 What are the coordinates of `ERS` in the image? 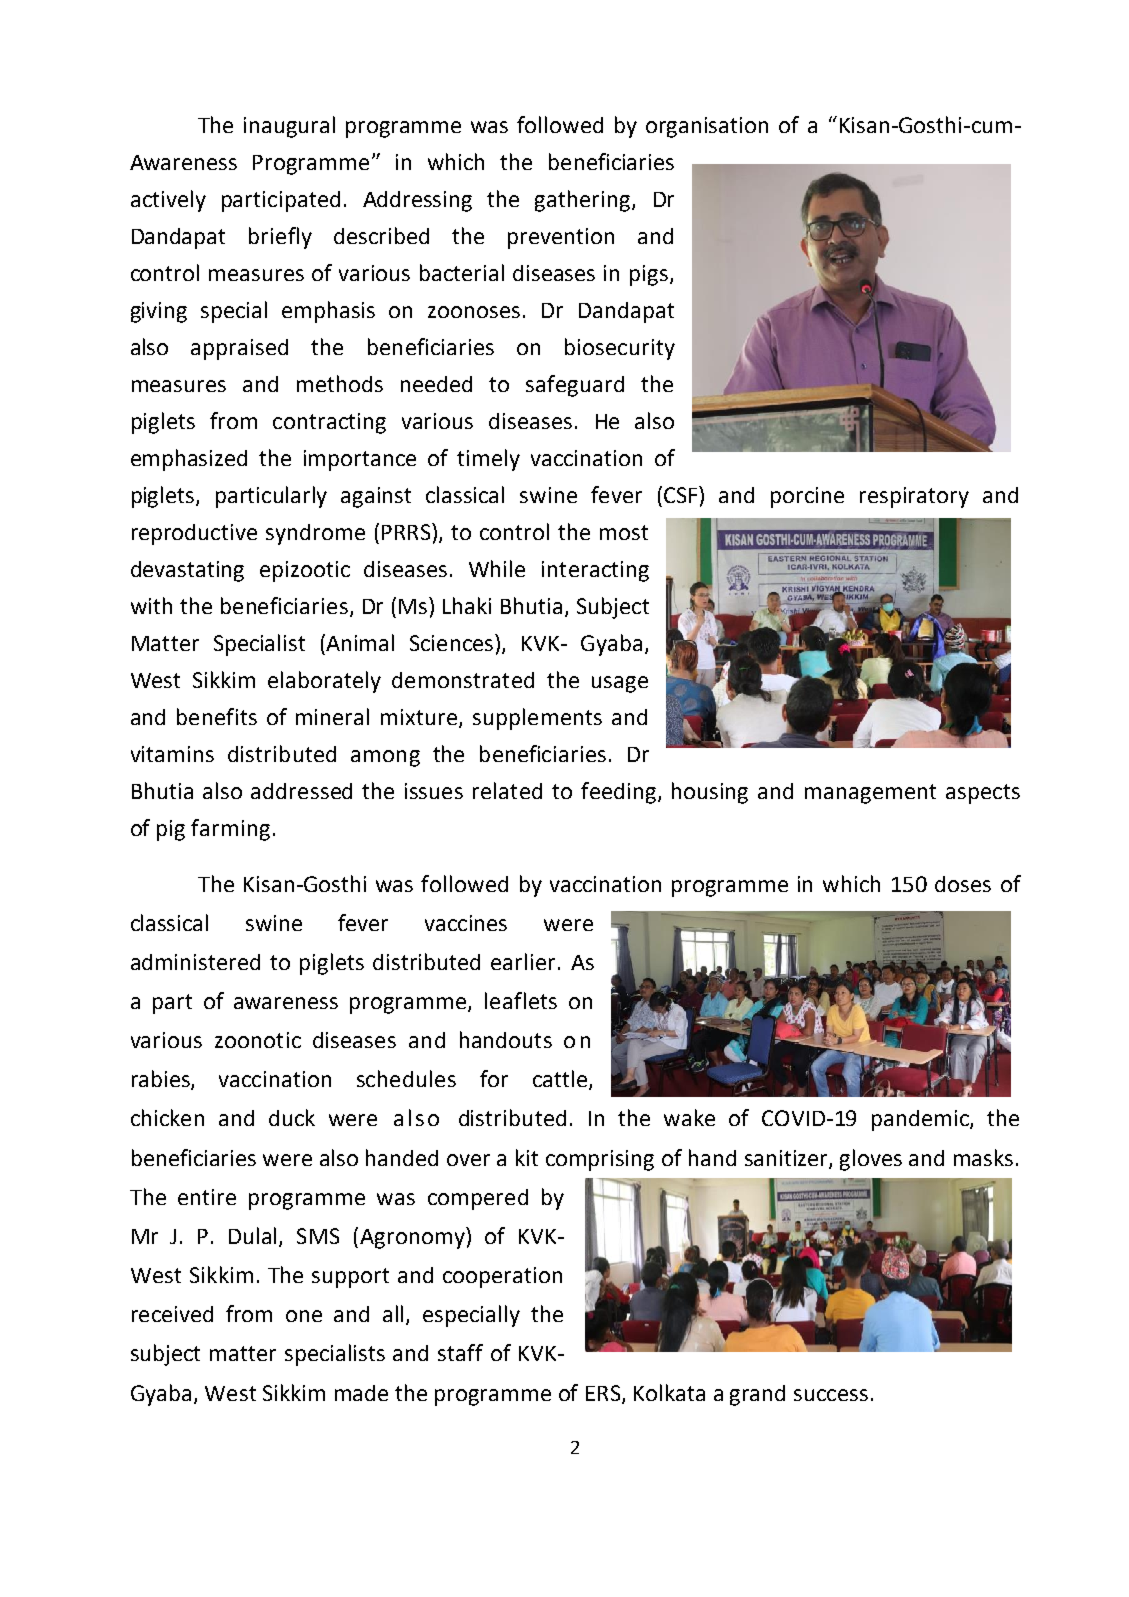 It's located at (604, 1394).
